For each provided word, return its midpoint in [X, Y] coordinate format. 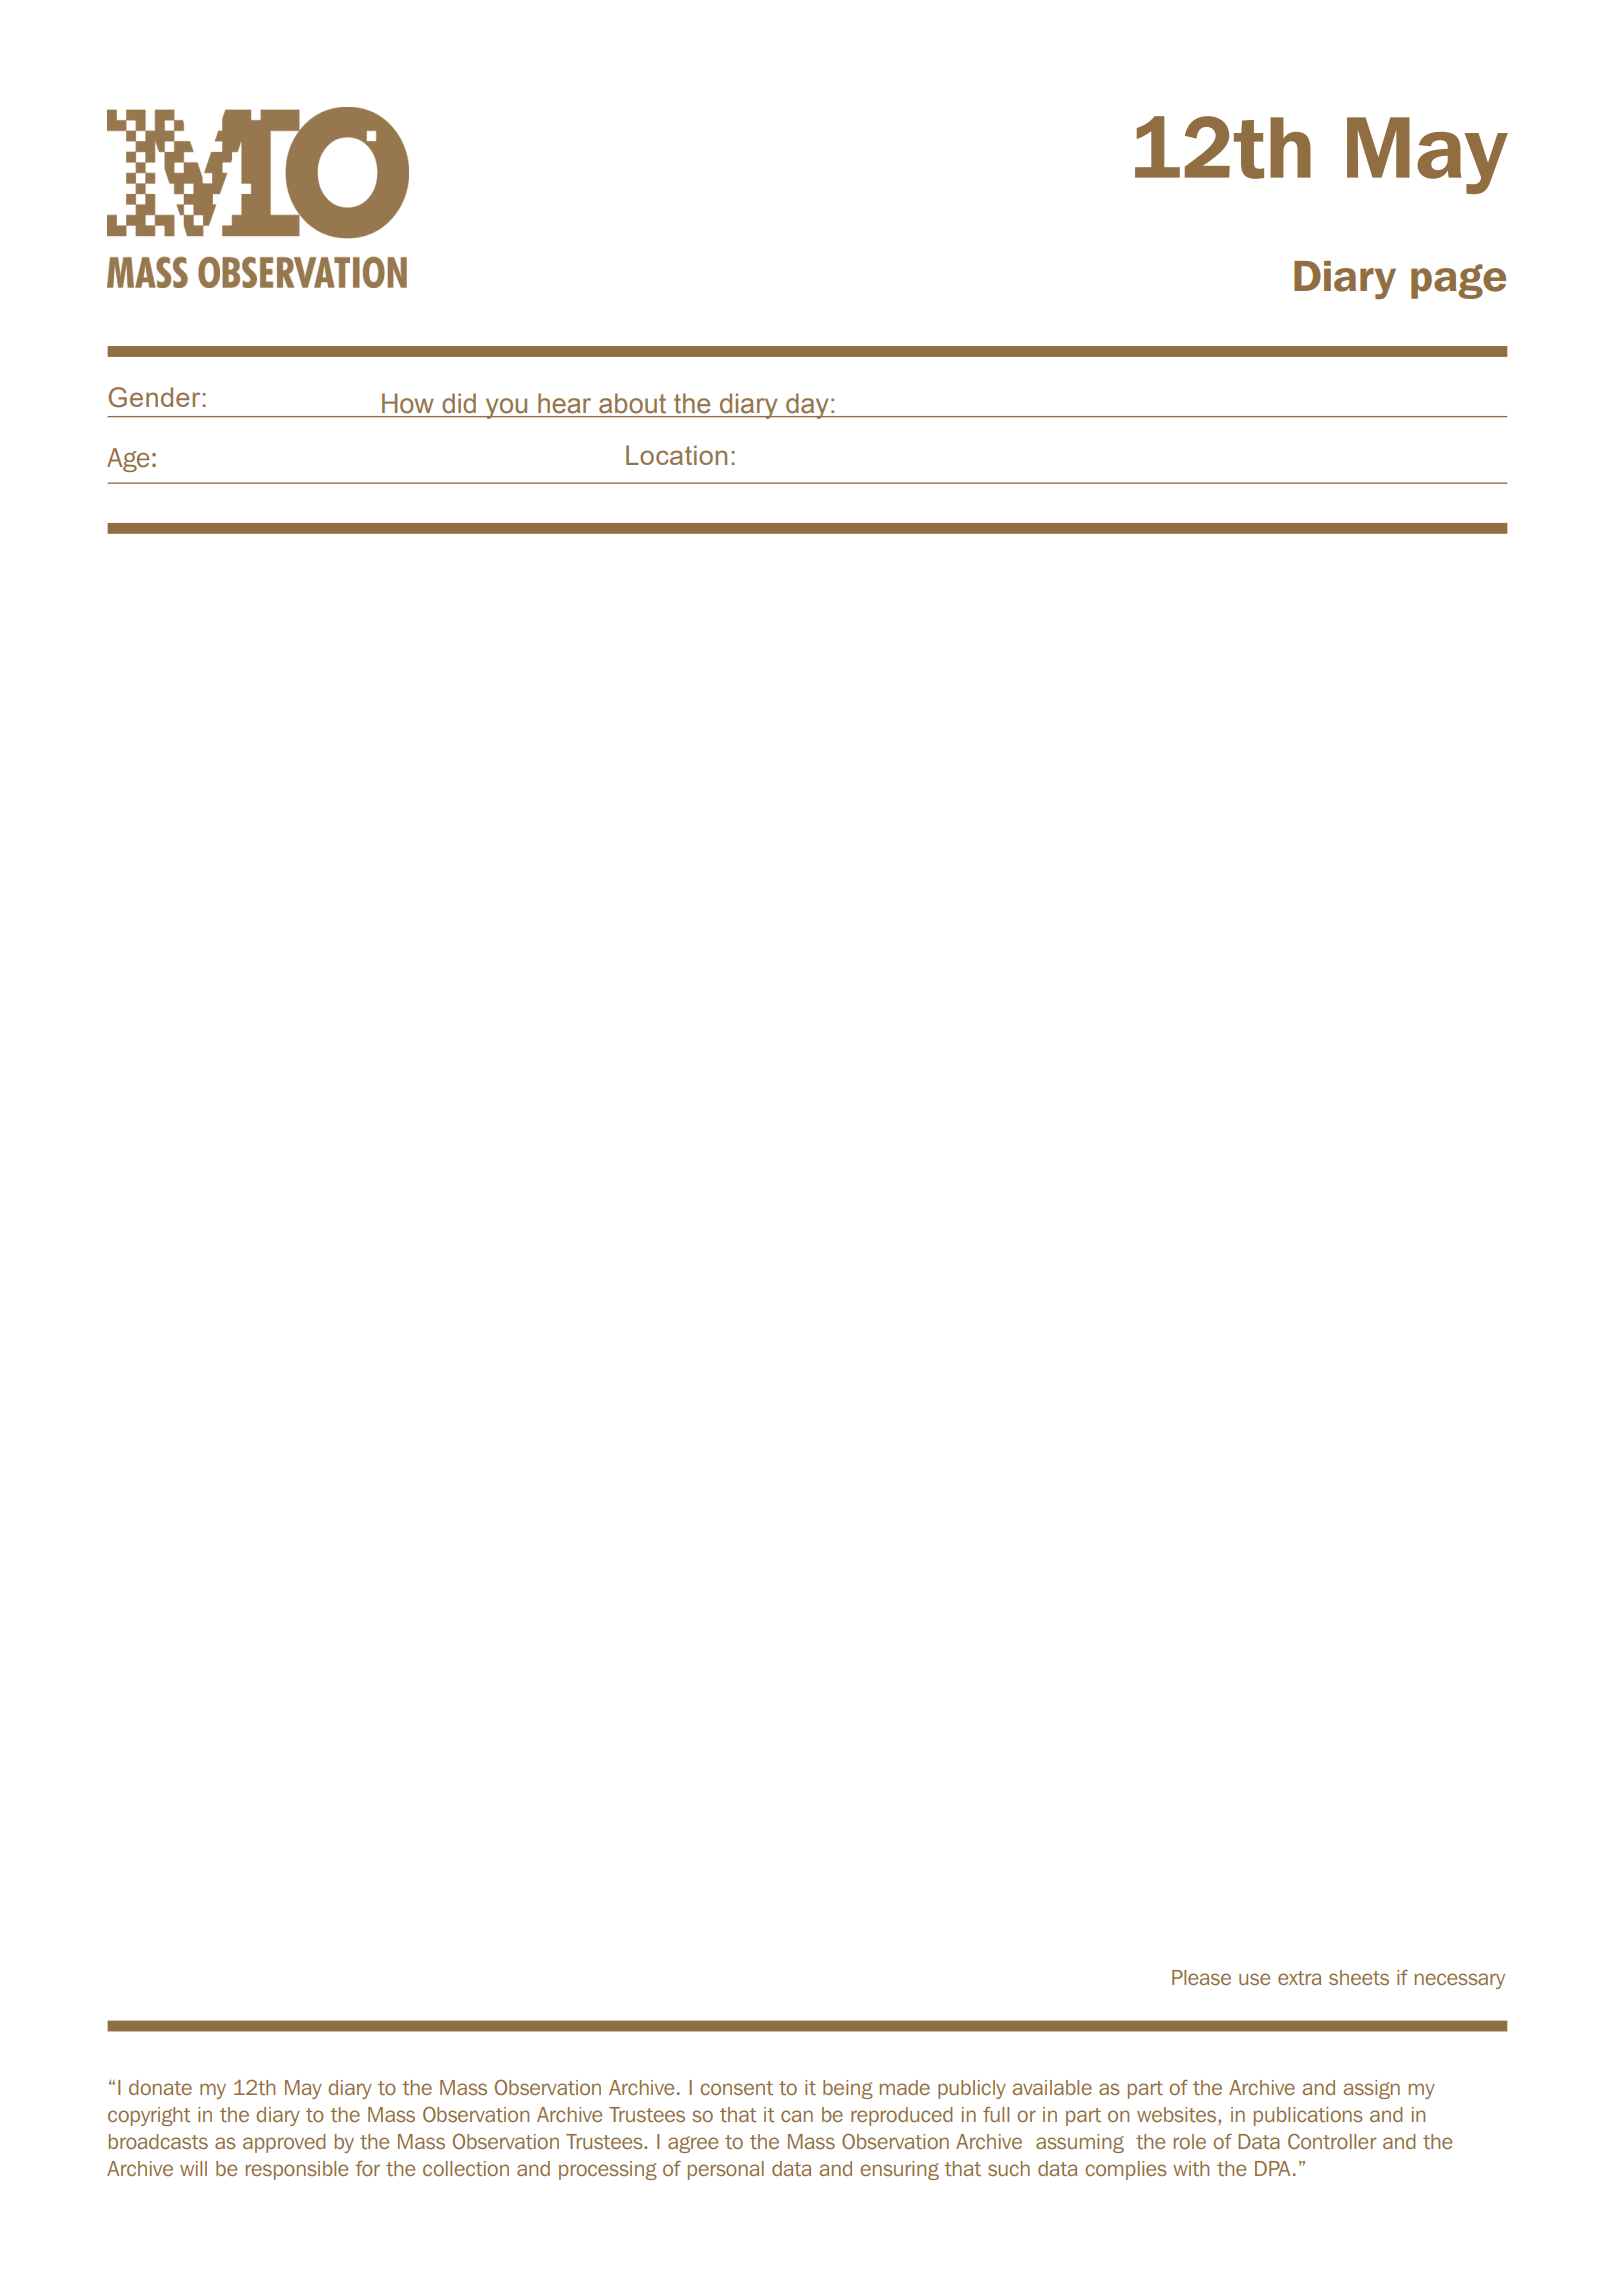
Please [1201, 1977]
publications [1308, 2116]
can [797, 2116]
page [1458, 281]
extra [1299, 1978]
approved [284, 2143]
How [407, 403]
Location [676, 455]
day [807, 406]
